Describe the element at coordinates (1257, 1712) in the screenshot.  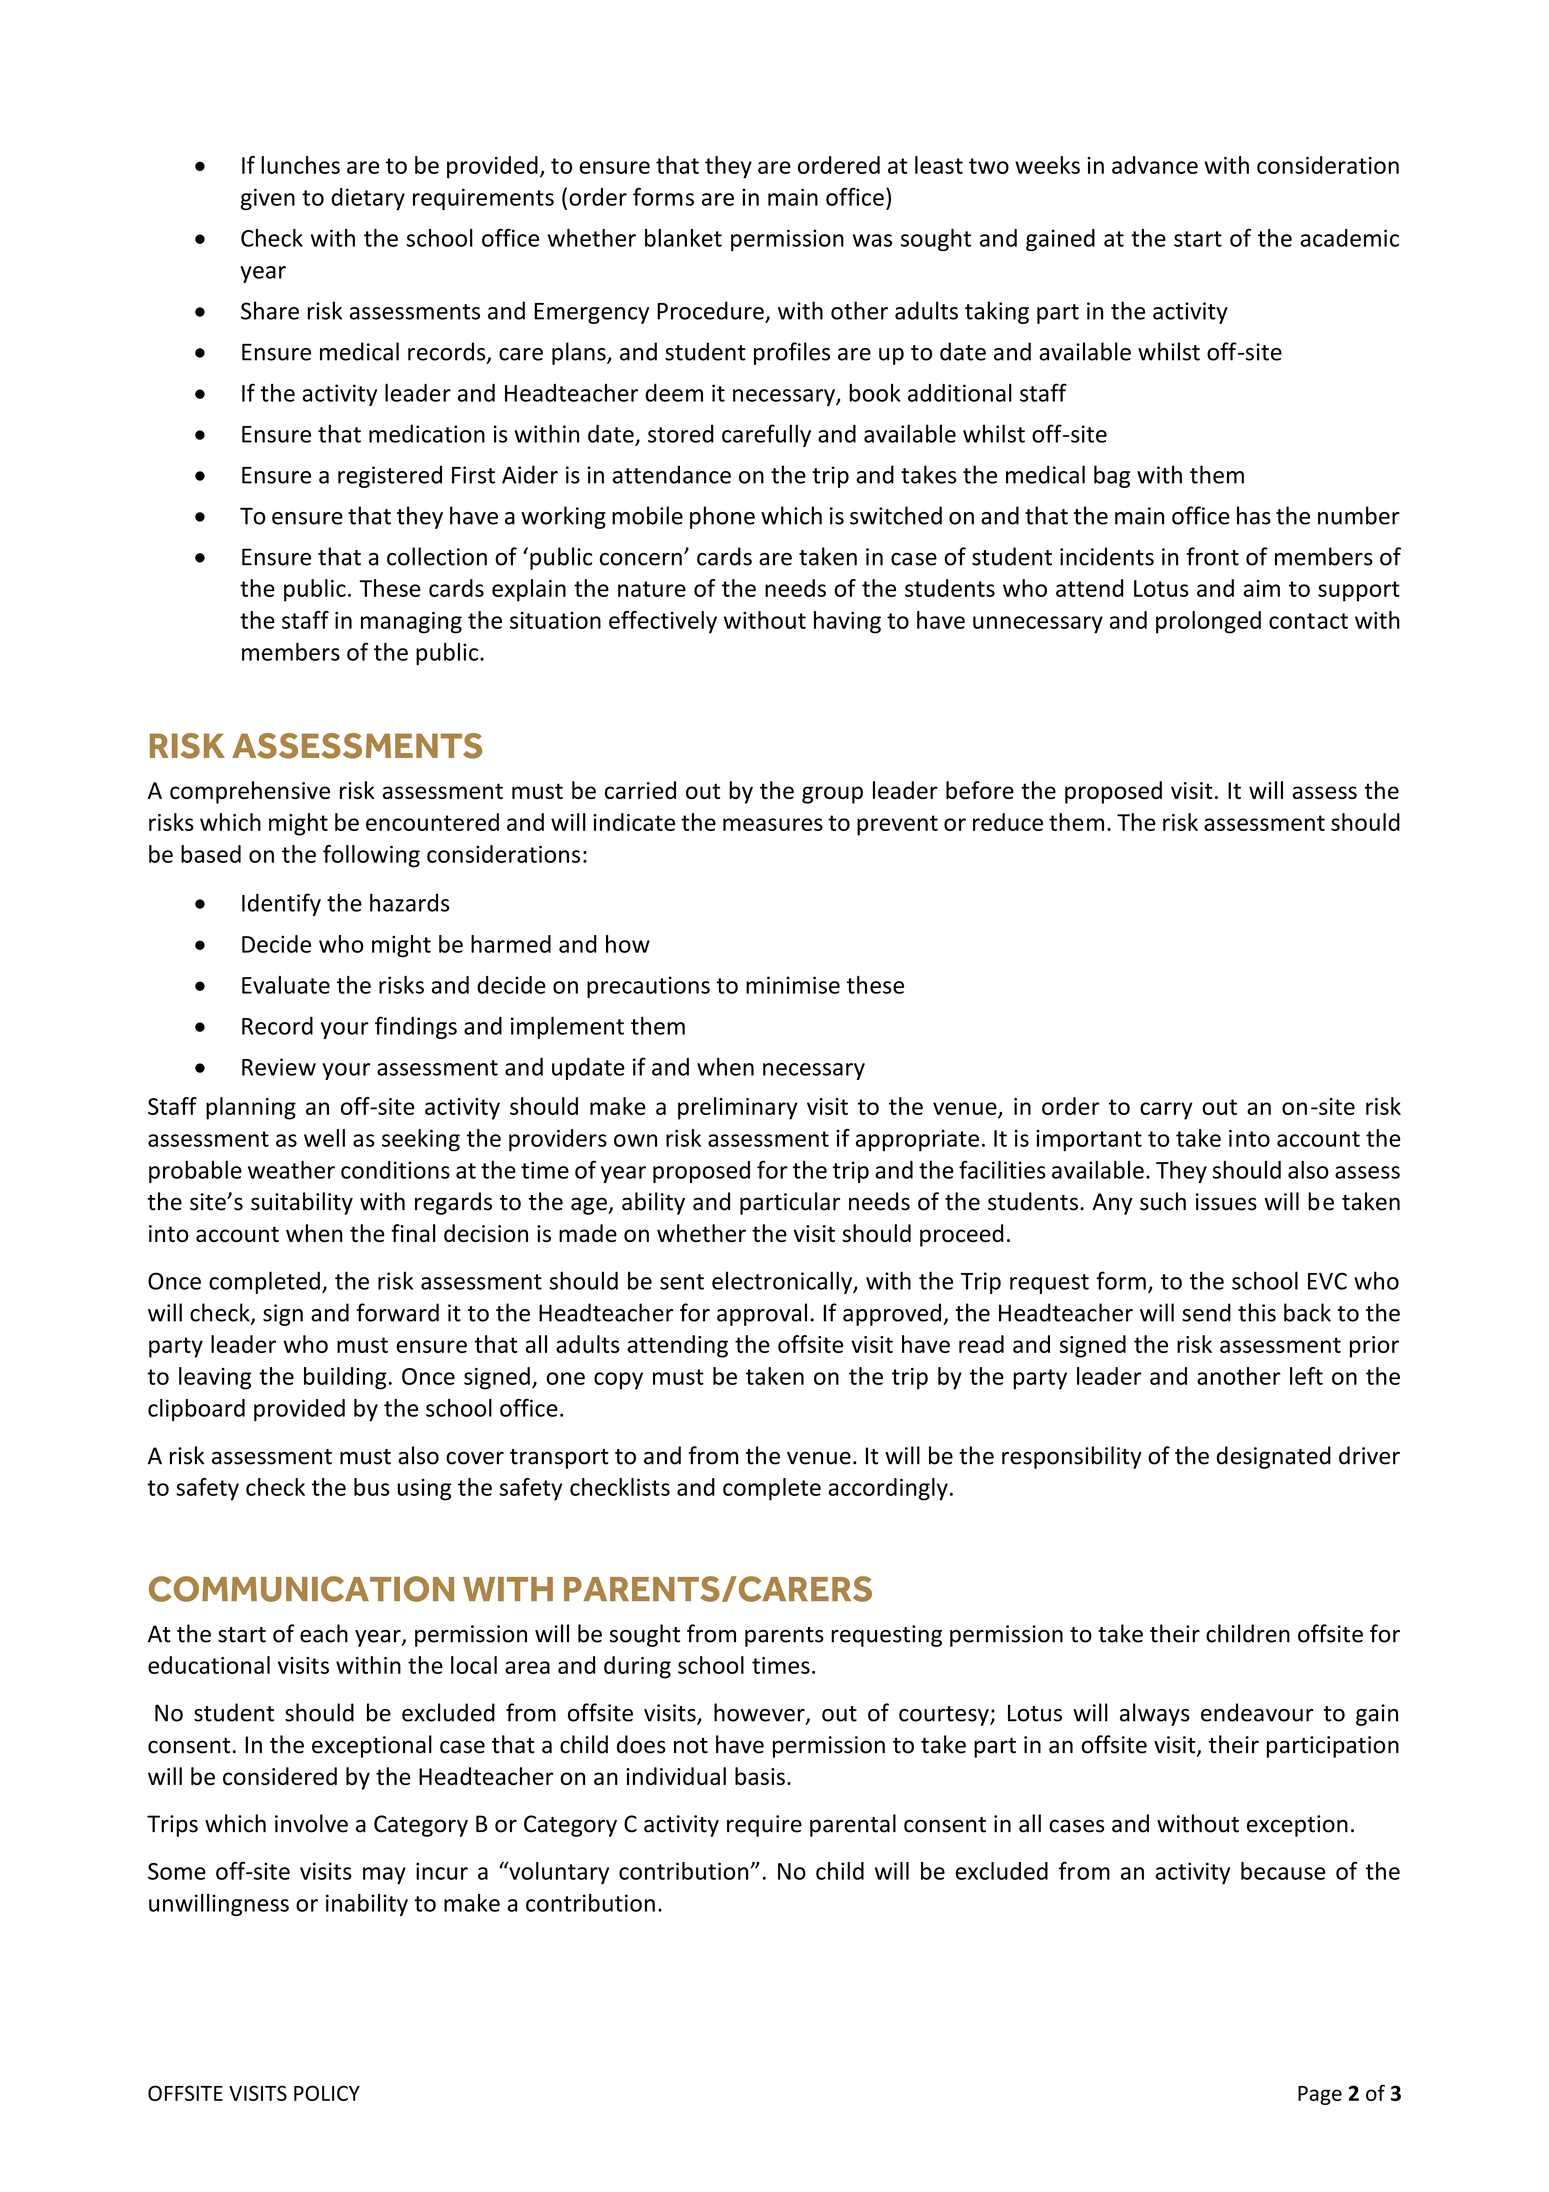
I see `endeavour` at that location.
